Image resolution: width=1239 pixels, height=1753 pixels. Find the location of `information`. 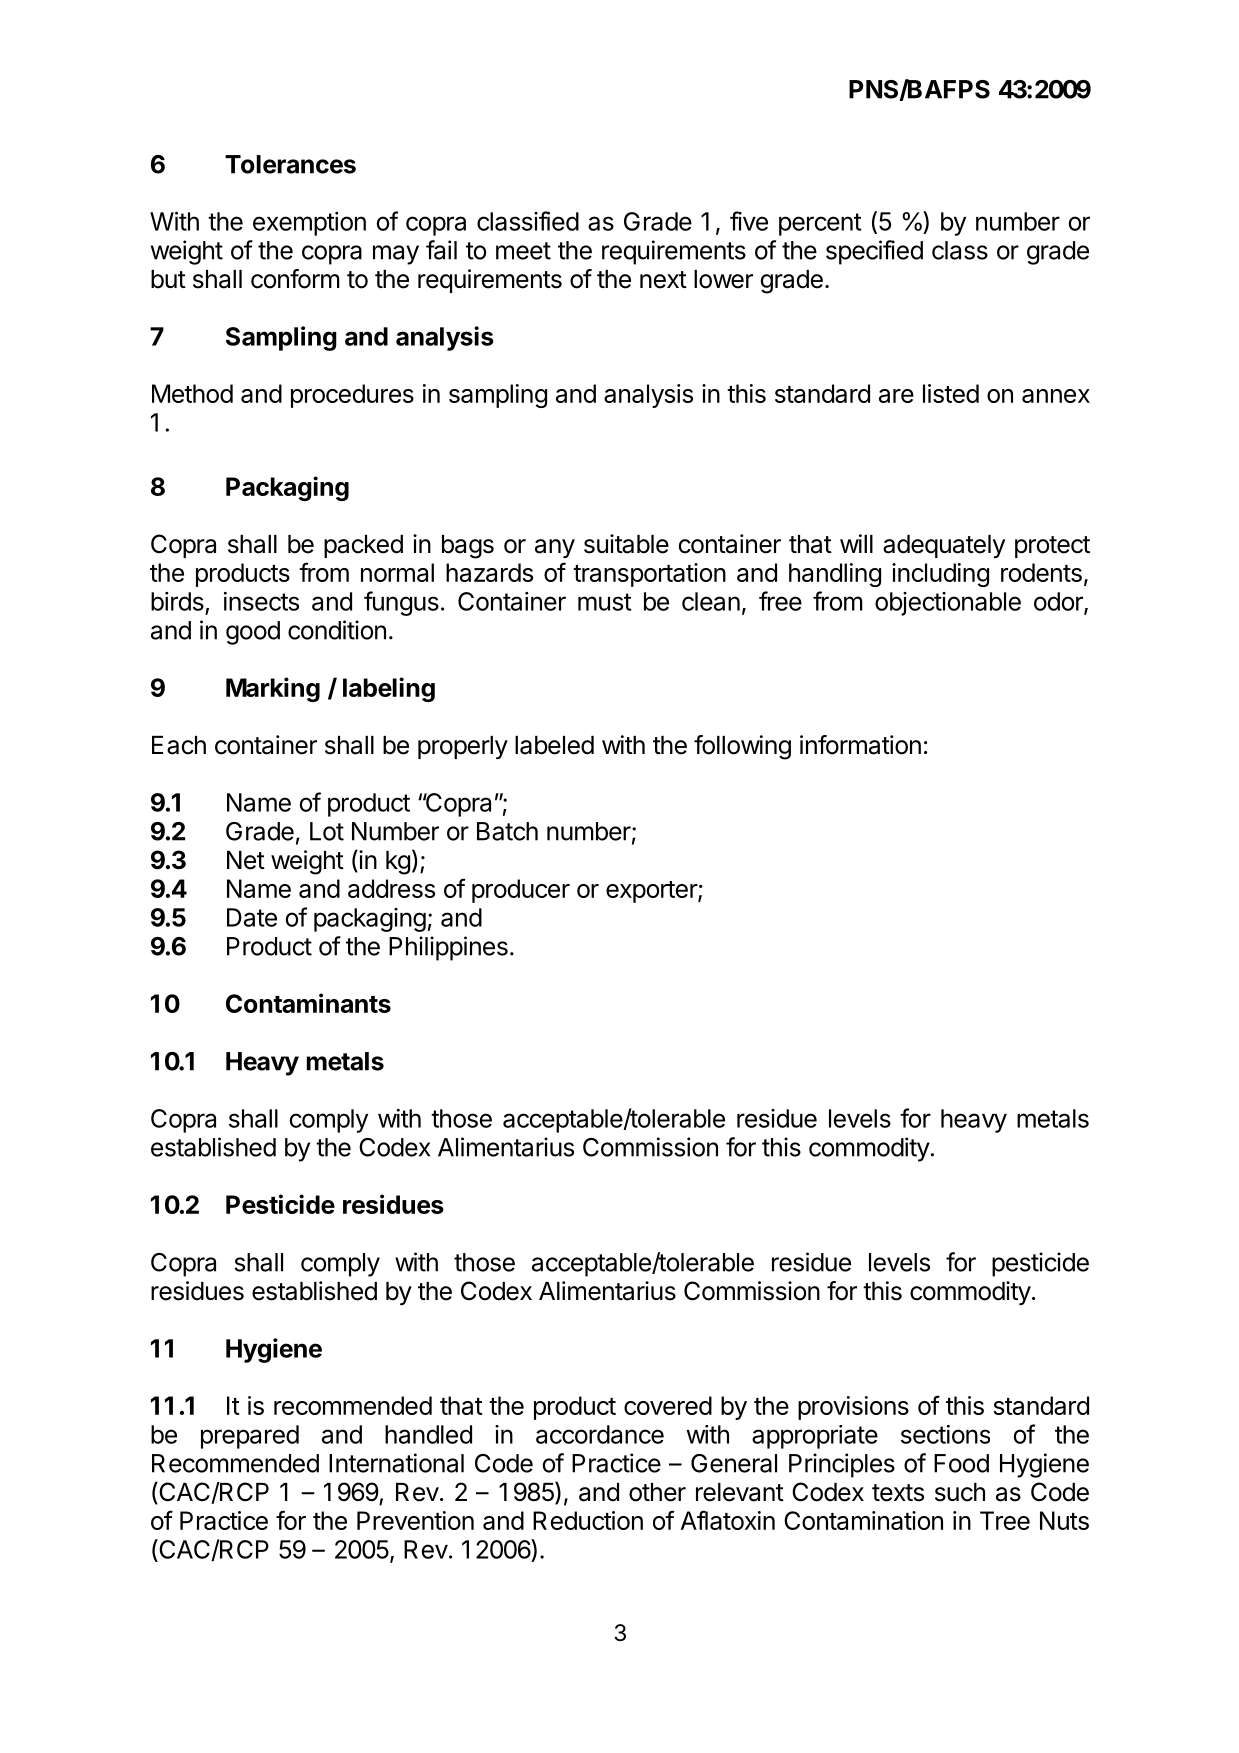

information is located at coordinates (860, 745).
